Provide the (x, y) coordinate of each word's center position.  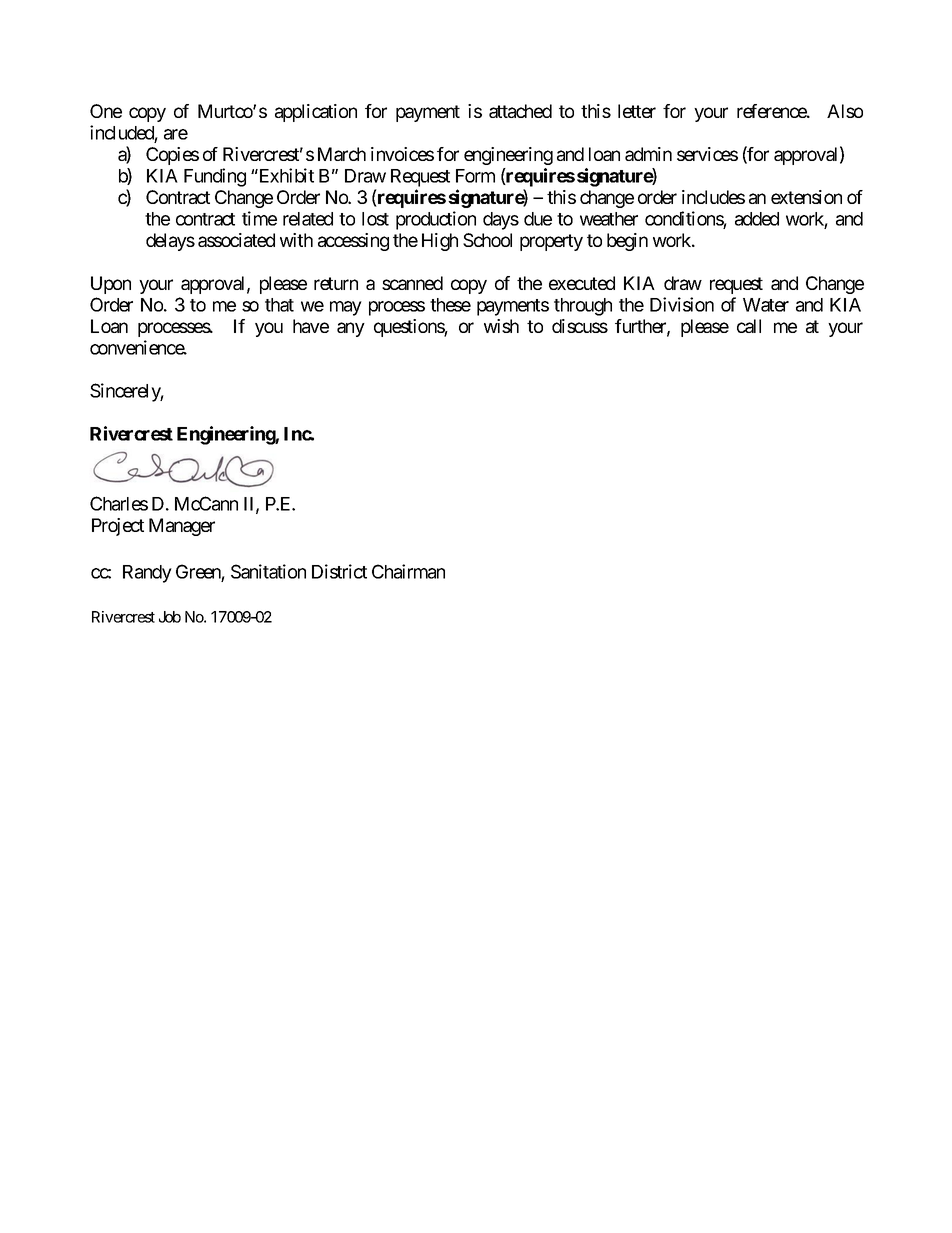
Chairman (408, 571)
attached (520, 111)
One (106, 111)
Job (170, 617)
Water (766, 305)
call (749, 326)
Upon (111, 285)
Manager (182, 527)
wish (501, 326)
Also (845, 111)
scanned (412, 283)
